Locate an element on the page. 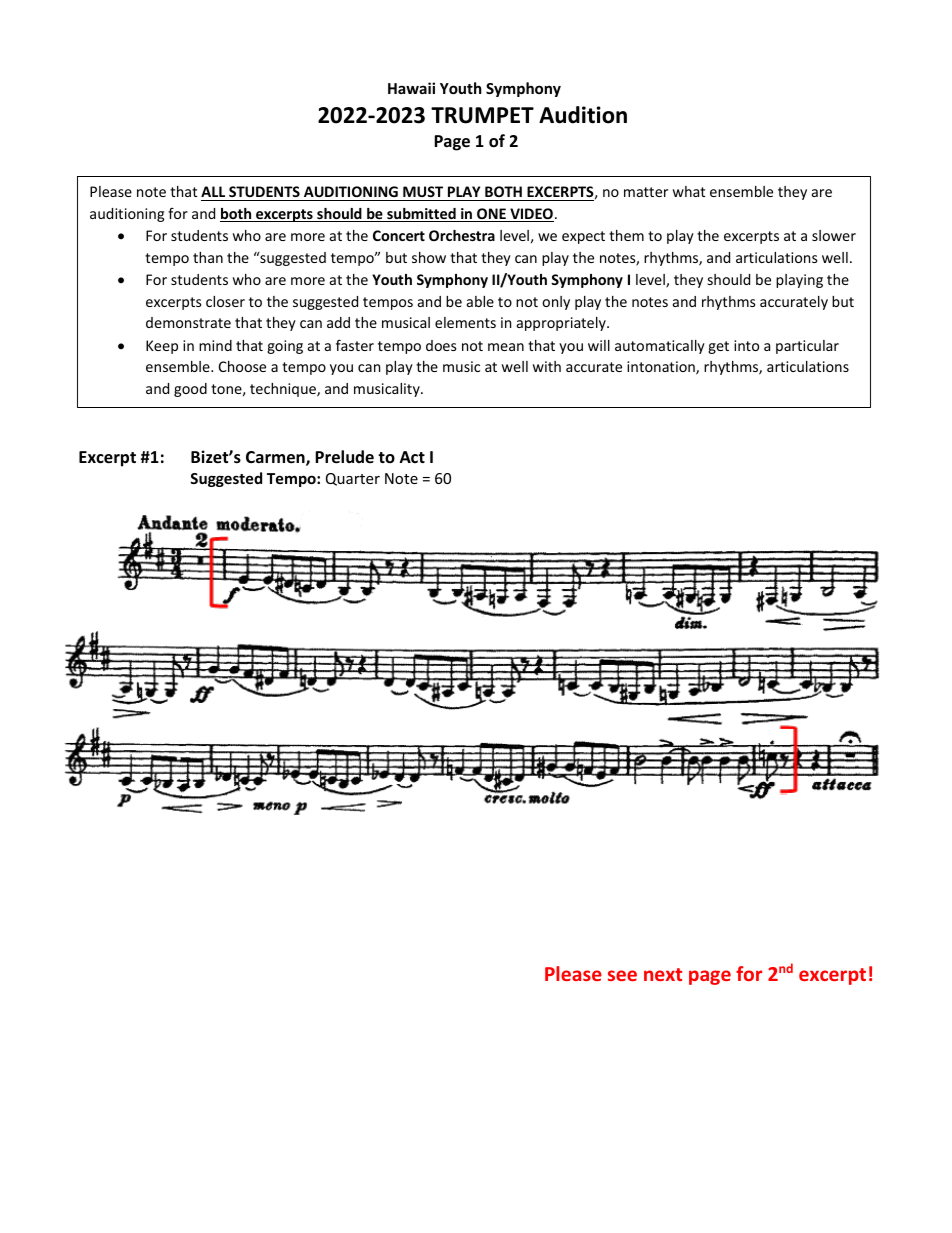  next is located at coordinates (663, 974).
